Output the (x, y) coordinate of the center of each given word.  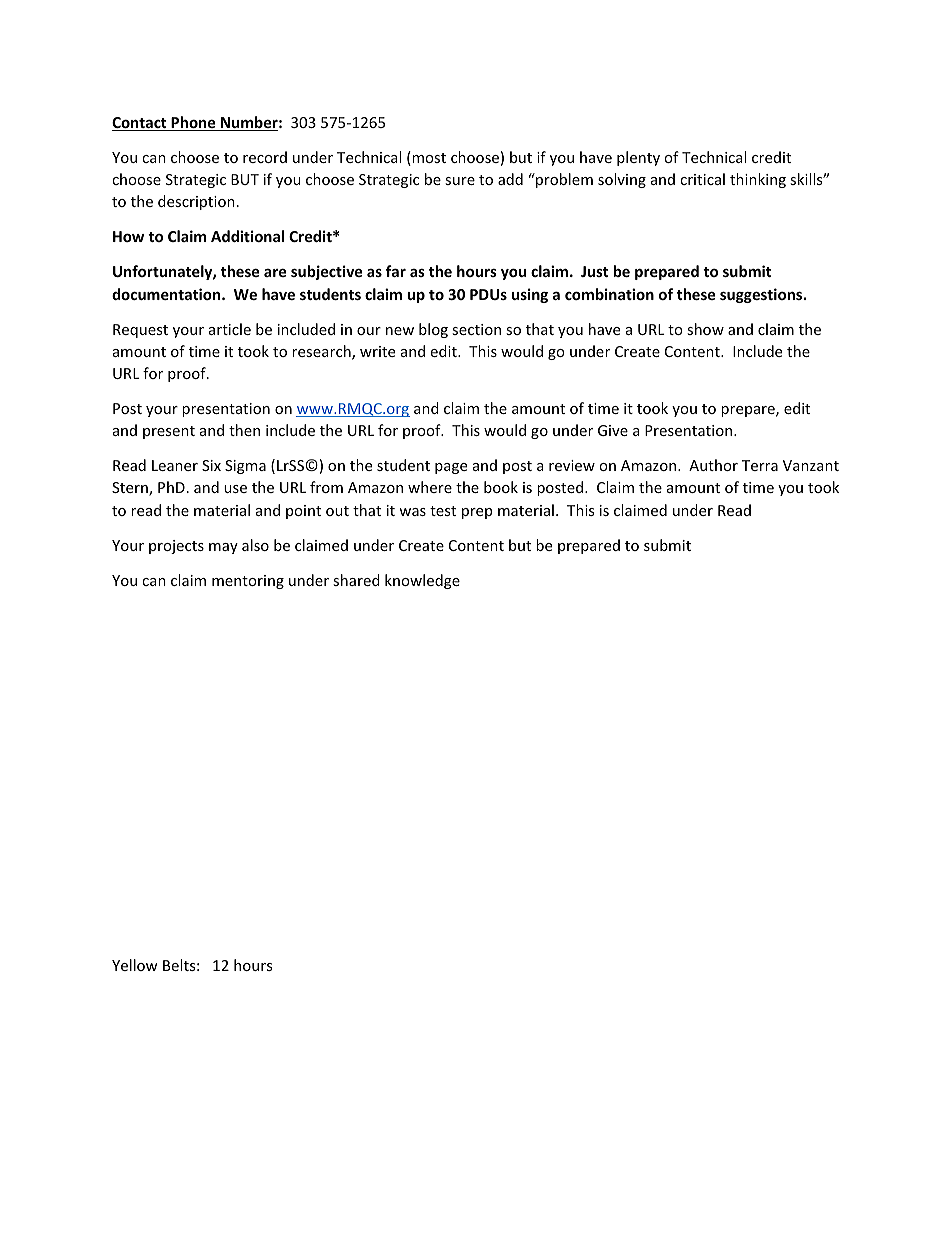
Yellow (135, 965)
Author (713, 465)
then (244, 430)
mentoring (248, 582)
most (428, 158)
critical (702, 179)
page (451, 468)
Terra (760, 465)
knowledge (422, 581)
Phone (193, 123)
